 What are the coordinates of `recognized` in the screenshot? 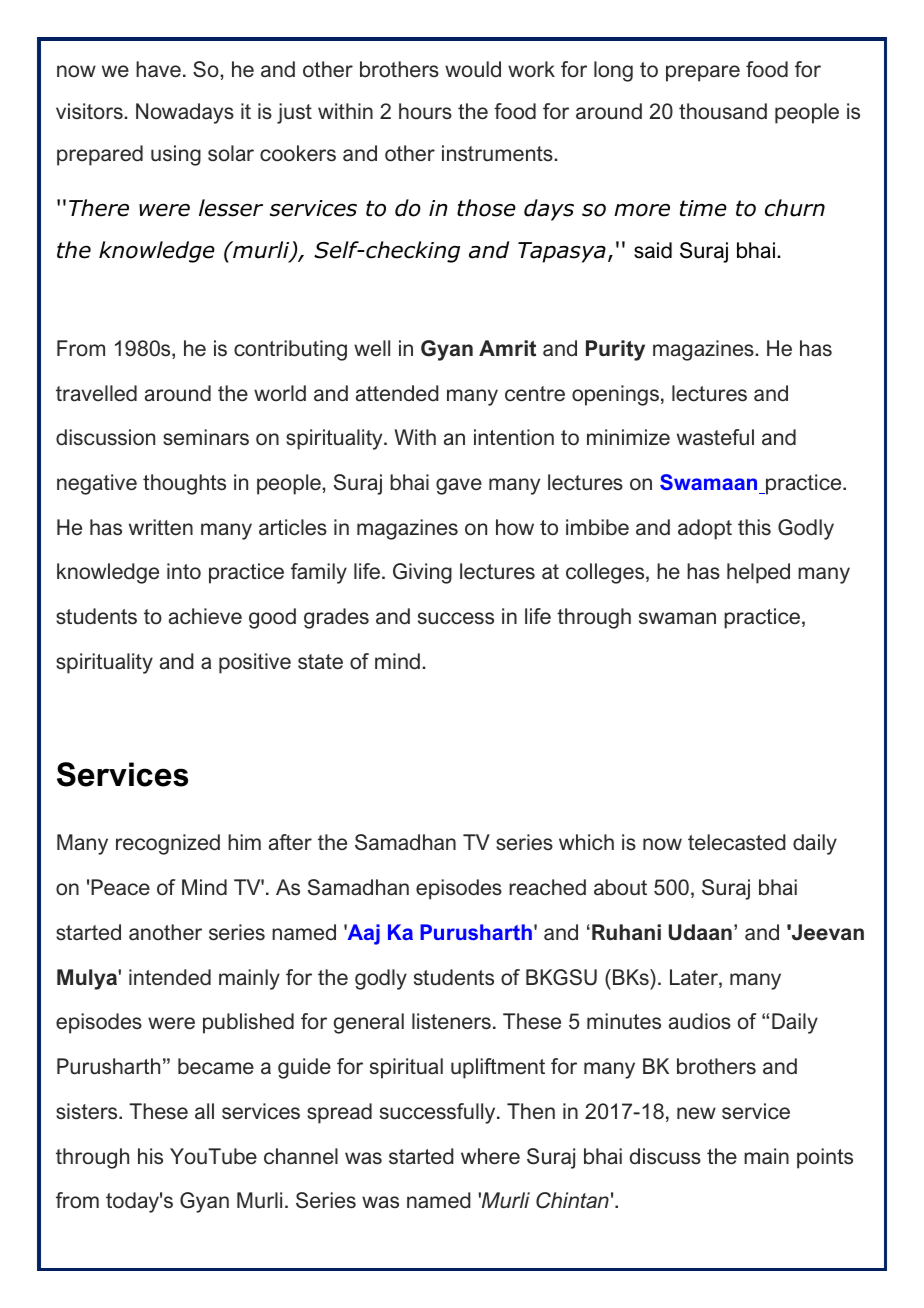 It's located at (168, 844).
